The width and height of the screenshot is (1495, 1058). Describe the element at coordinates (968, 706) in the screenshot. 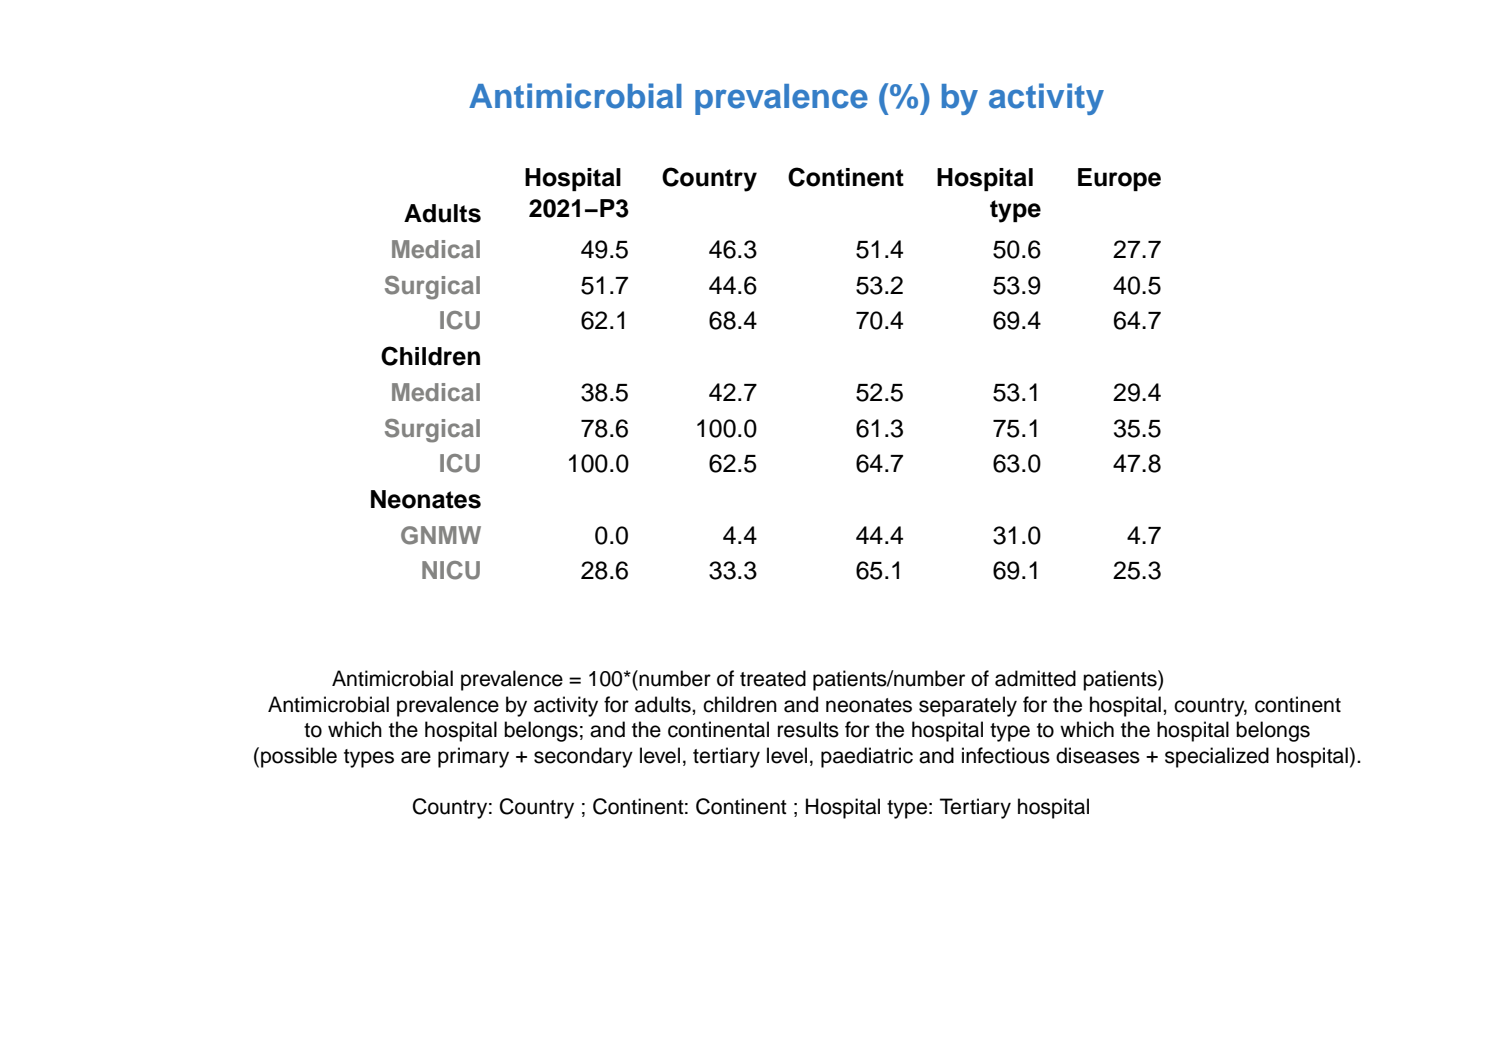

I see `separately` at that location.
